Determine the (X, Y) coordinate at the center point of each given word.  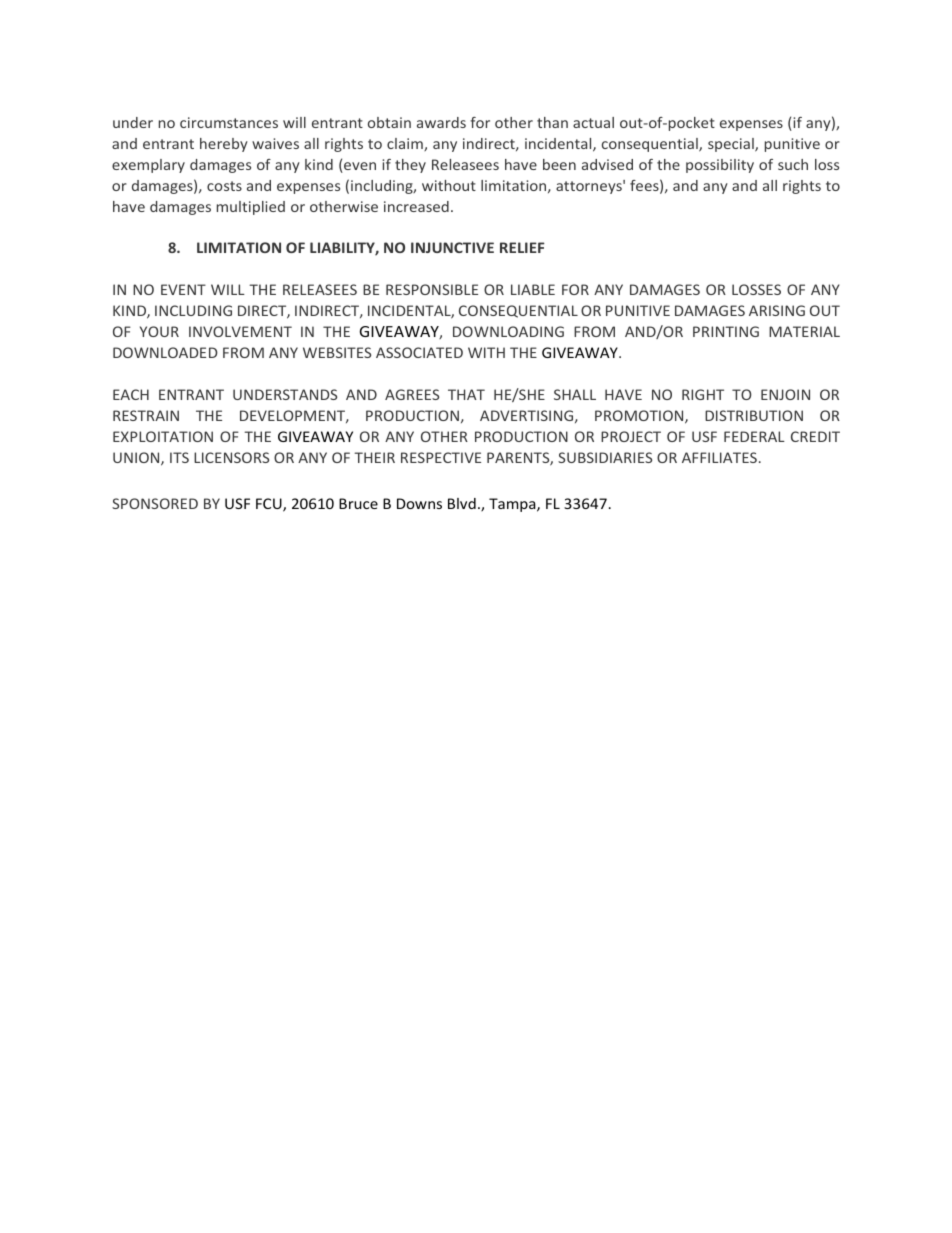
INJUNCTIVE (452, 247)
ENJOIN (785, 394)
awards (441, 122)
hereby (224, 145)
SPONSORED (155, 503)
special (732, 145)
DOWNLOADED (165, 352)
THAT (466, 394)
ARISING (777, 310)
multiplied (251, 208)
